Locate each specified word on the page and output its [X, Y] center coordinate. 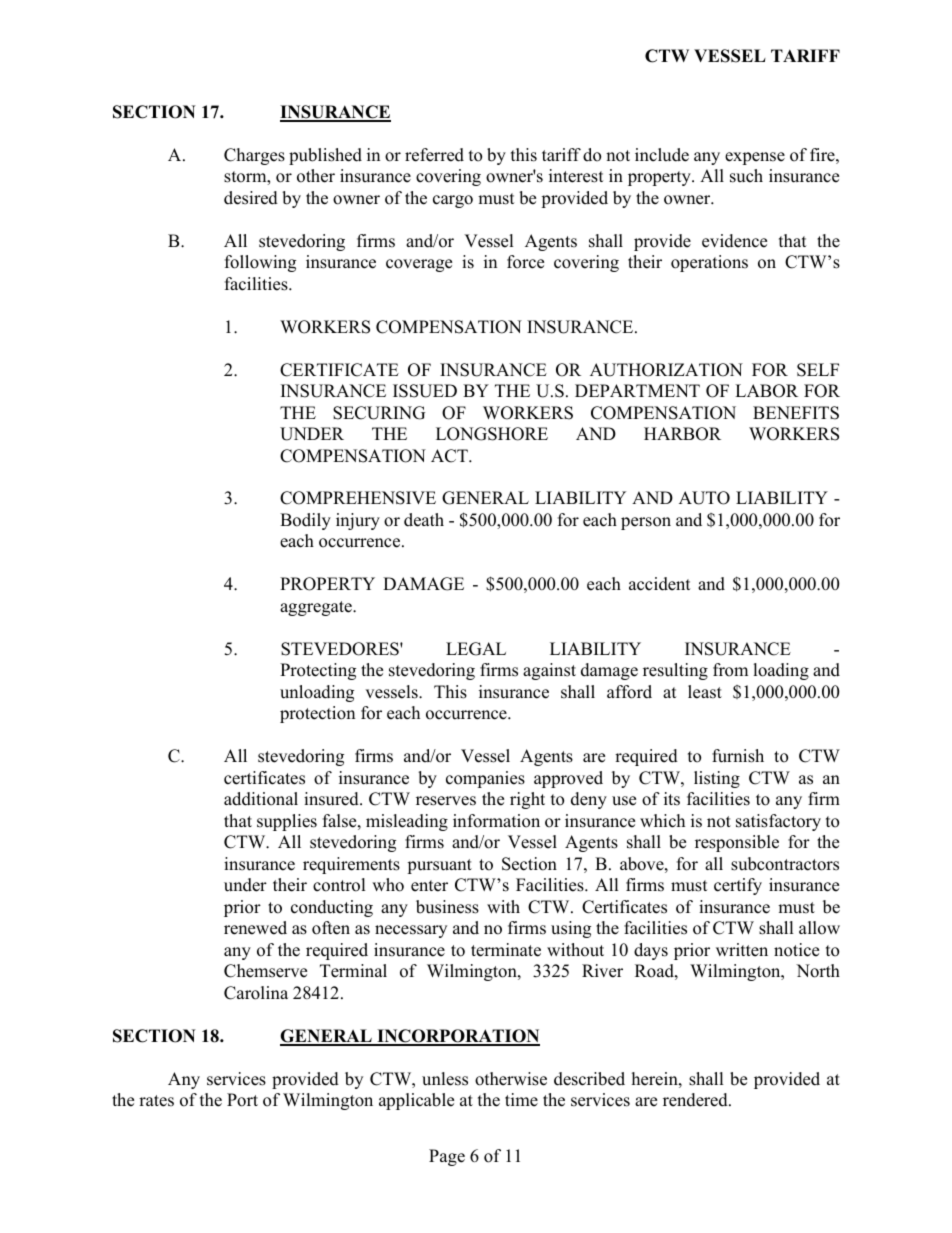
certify [738, 886]
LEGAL [476, 649]
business [447, 907]
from [730, 670]
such [746, 176]
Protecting [318, 671]
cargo [453, 201]
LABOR [766, 391]
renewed [255, 928]
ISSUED [425, 391]
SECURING [379, 413]
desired [251, 198]
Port [242, 1100]
